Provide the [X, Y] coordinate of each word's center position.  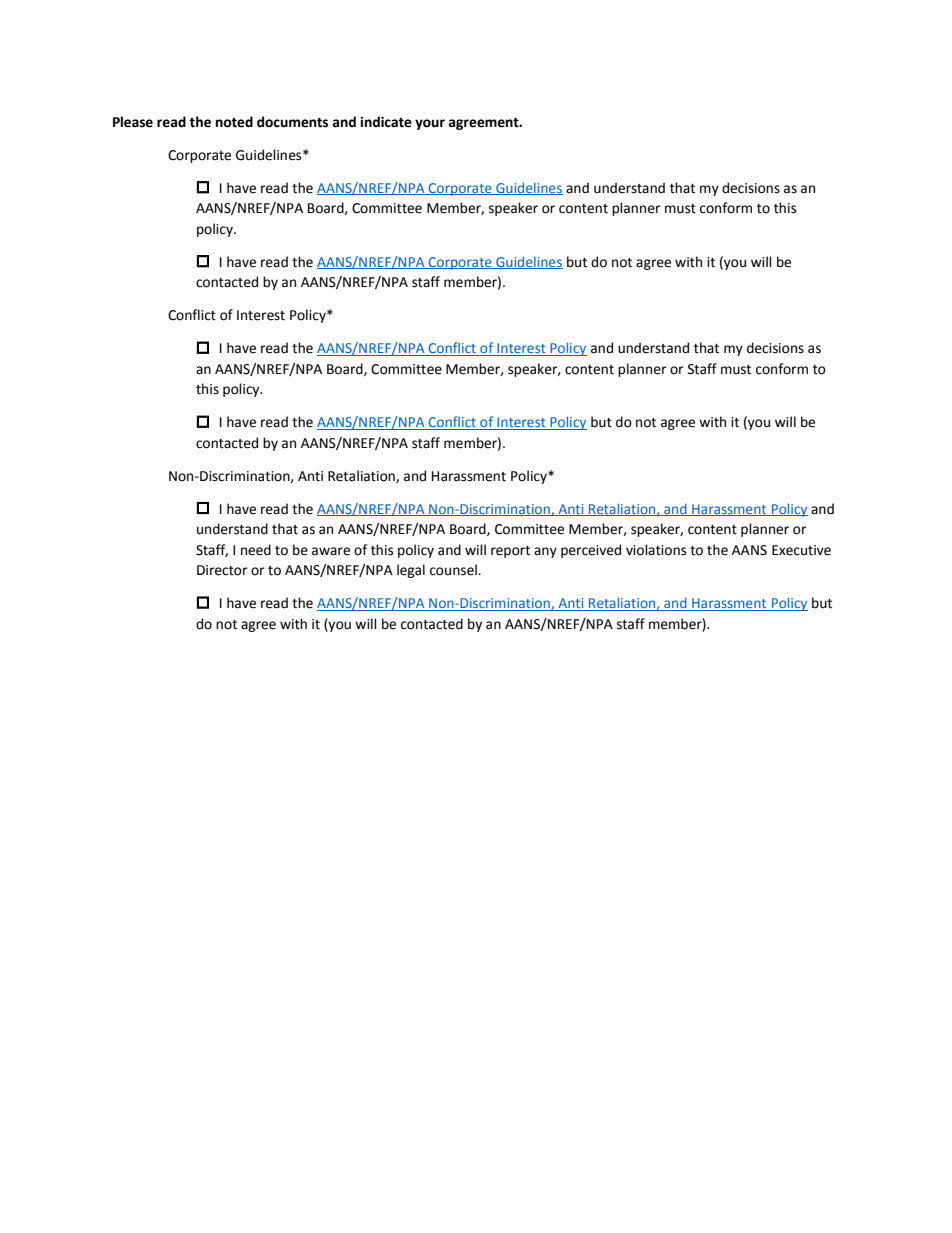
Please [133, 122]
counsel [454, 570]
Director [222, 570]
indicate [386, 122]
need [256, 550]
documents [292, 122]
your [430, 124]
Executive [801, 550]
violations [656, 550]
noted [234, 122]
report [510, 552]
